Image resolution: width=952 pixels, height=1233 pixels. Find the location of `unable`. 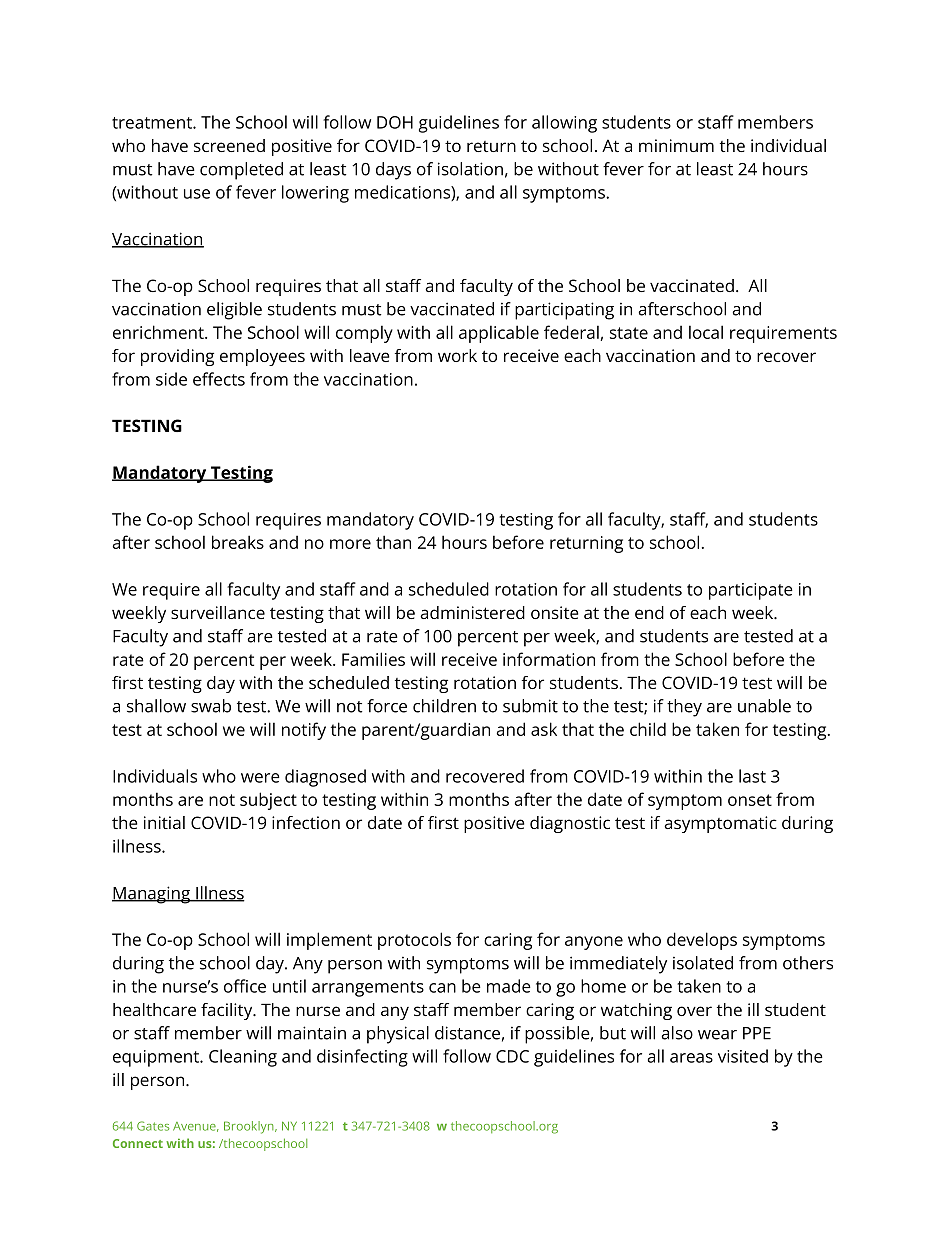

unable is located at coordinates (764, 706).
